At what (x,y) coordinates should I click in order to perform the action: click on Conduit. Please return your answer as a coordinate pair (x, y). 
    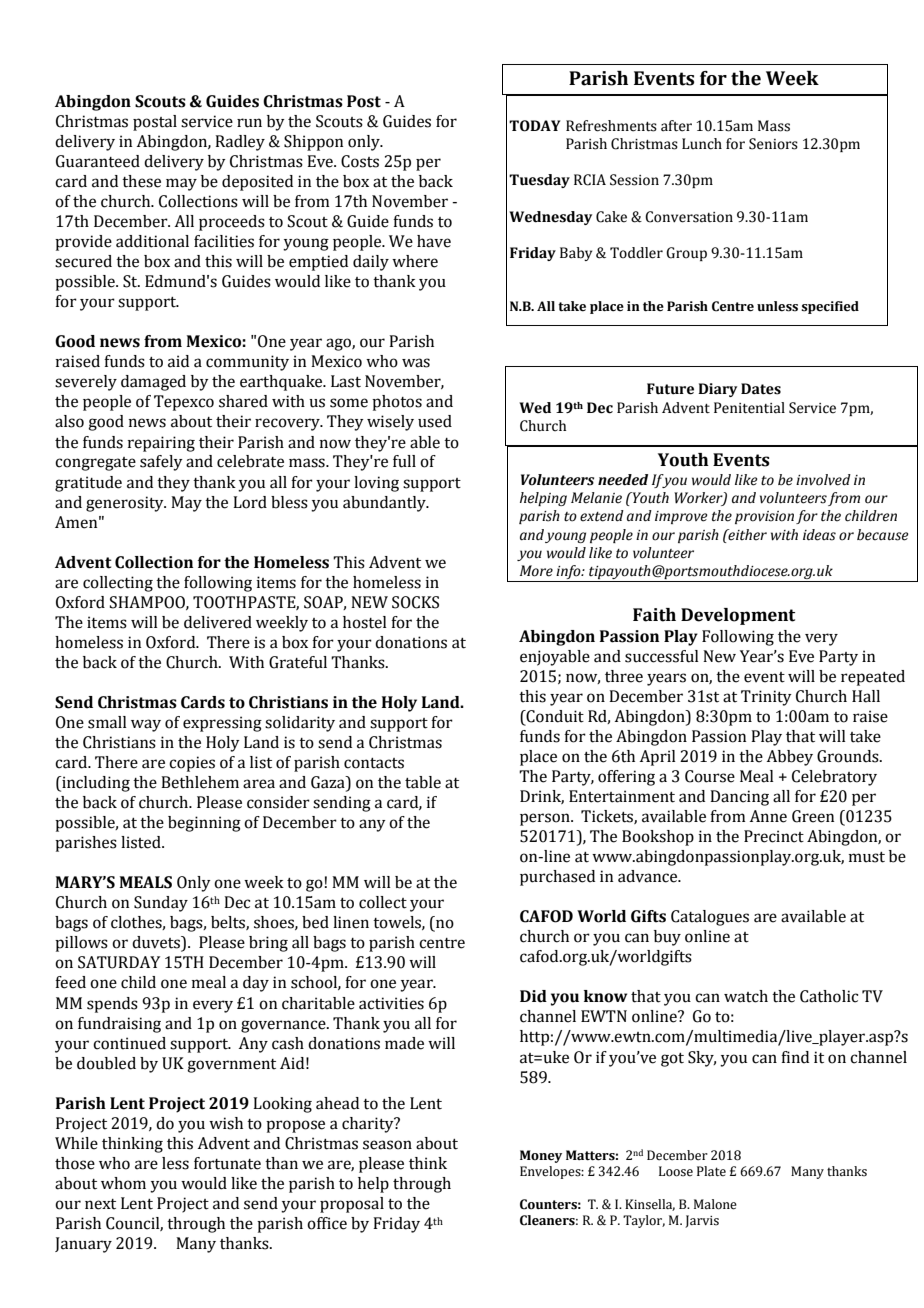
    Looking at the image, I should click on (554, 717).
